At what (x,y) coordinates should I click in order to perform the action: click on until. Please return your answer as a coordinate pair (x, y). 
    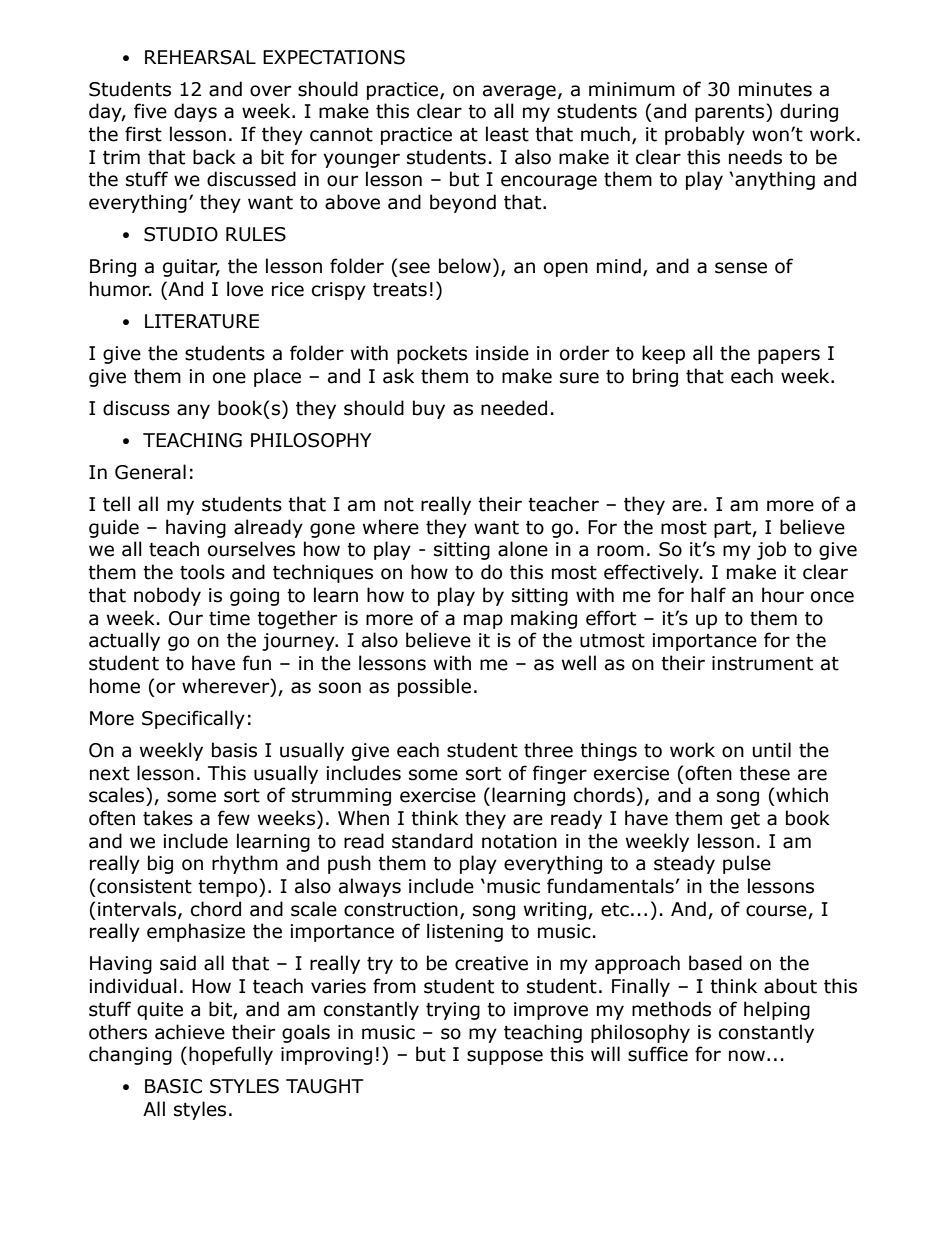
    Looking at the image, I should click on (772, 750).
